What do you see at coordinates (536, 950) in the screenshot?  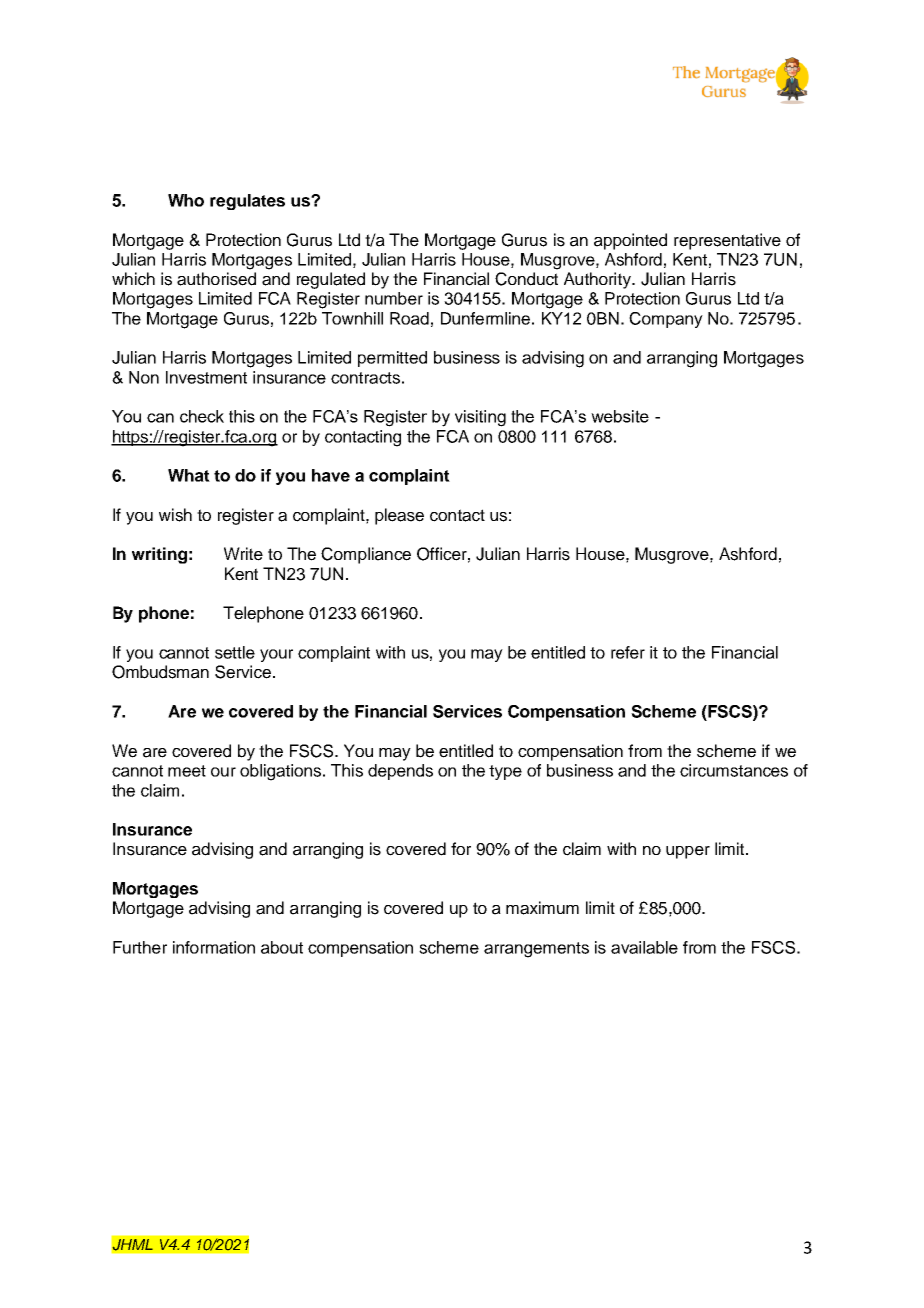 I see `arrangements` at bounding box center [536, 950].
